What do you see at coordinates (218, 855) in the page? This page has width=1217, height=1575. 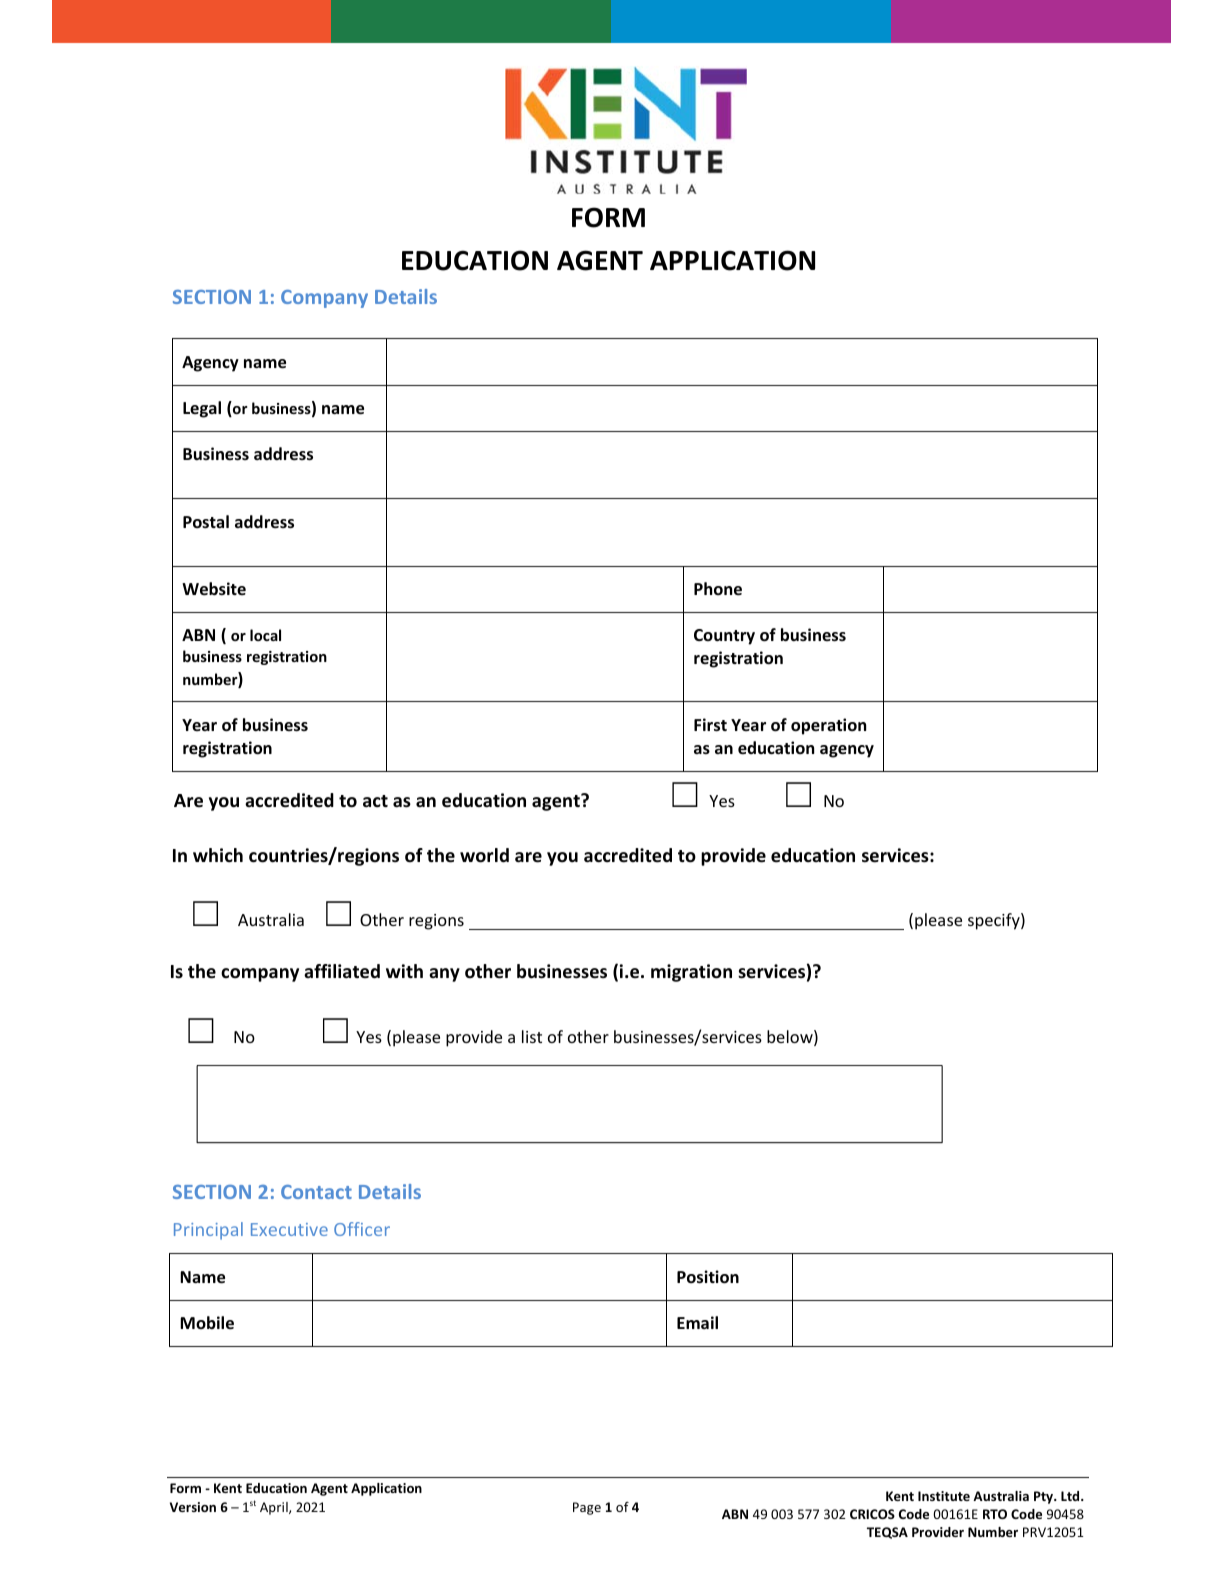 I see `which` at bounding box center [218, 855].
